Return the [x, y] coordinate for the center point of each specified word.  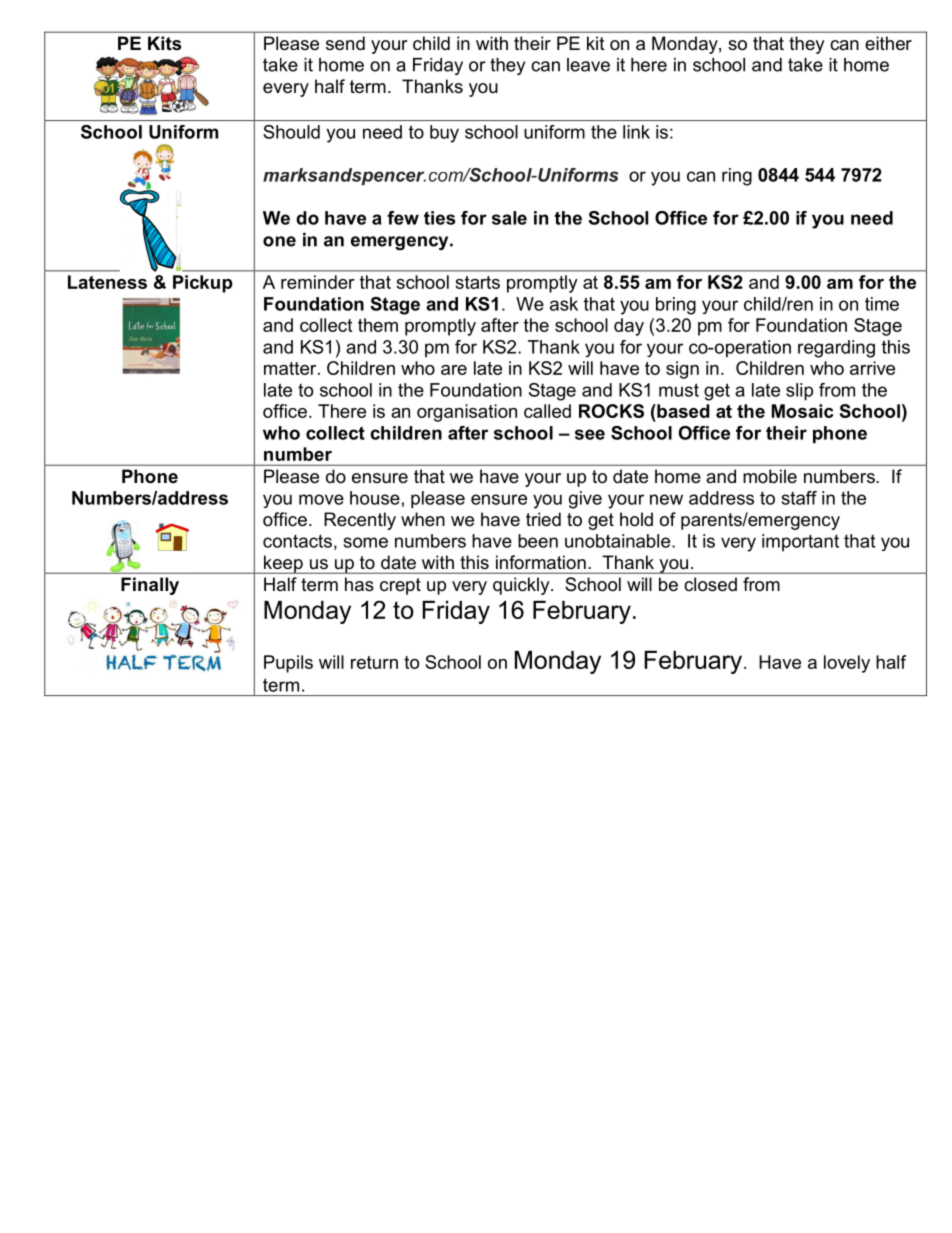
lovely [847, 664]
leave [588, 65]
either [888, 43]
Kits [164, 43]
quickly [522, 586]
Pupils [288, 664]
